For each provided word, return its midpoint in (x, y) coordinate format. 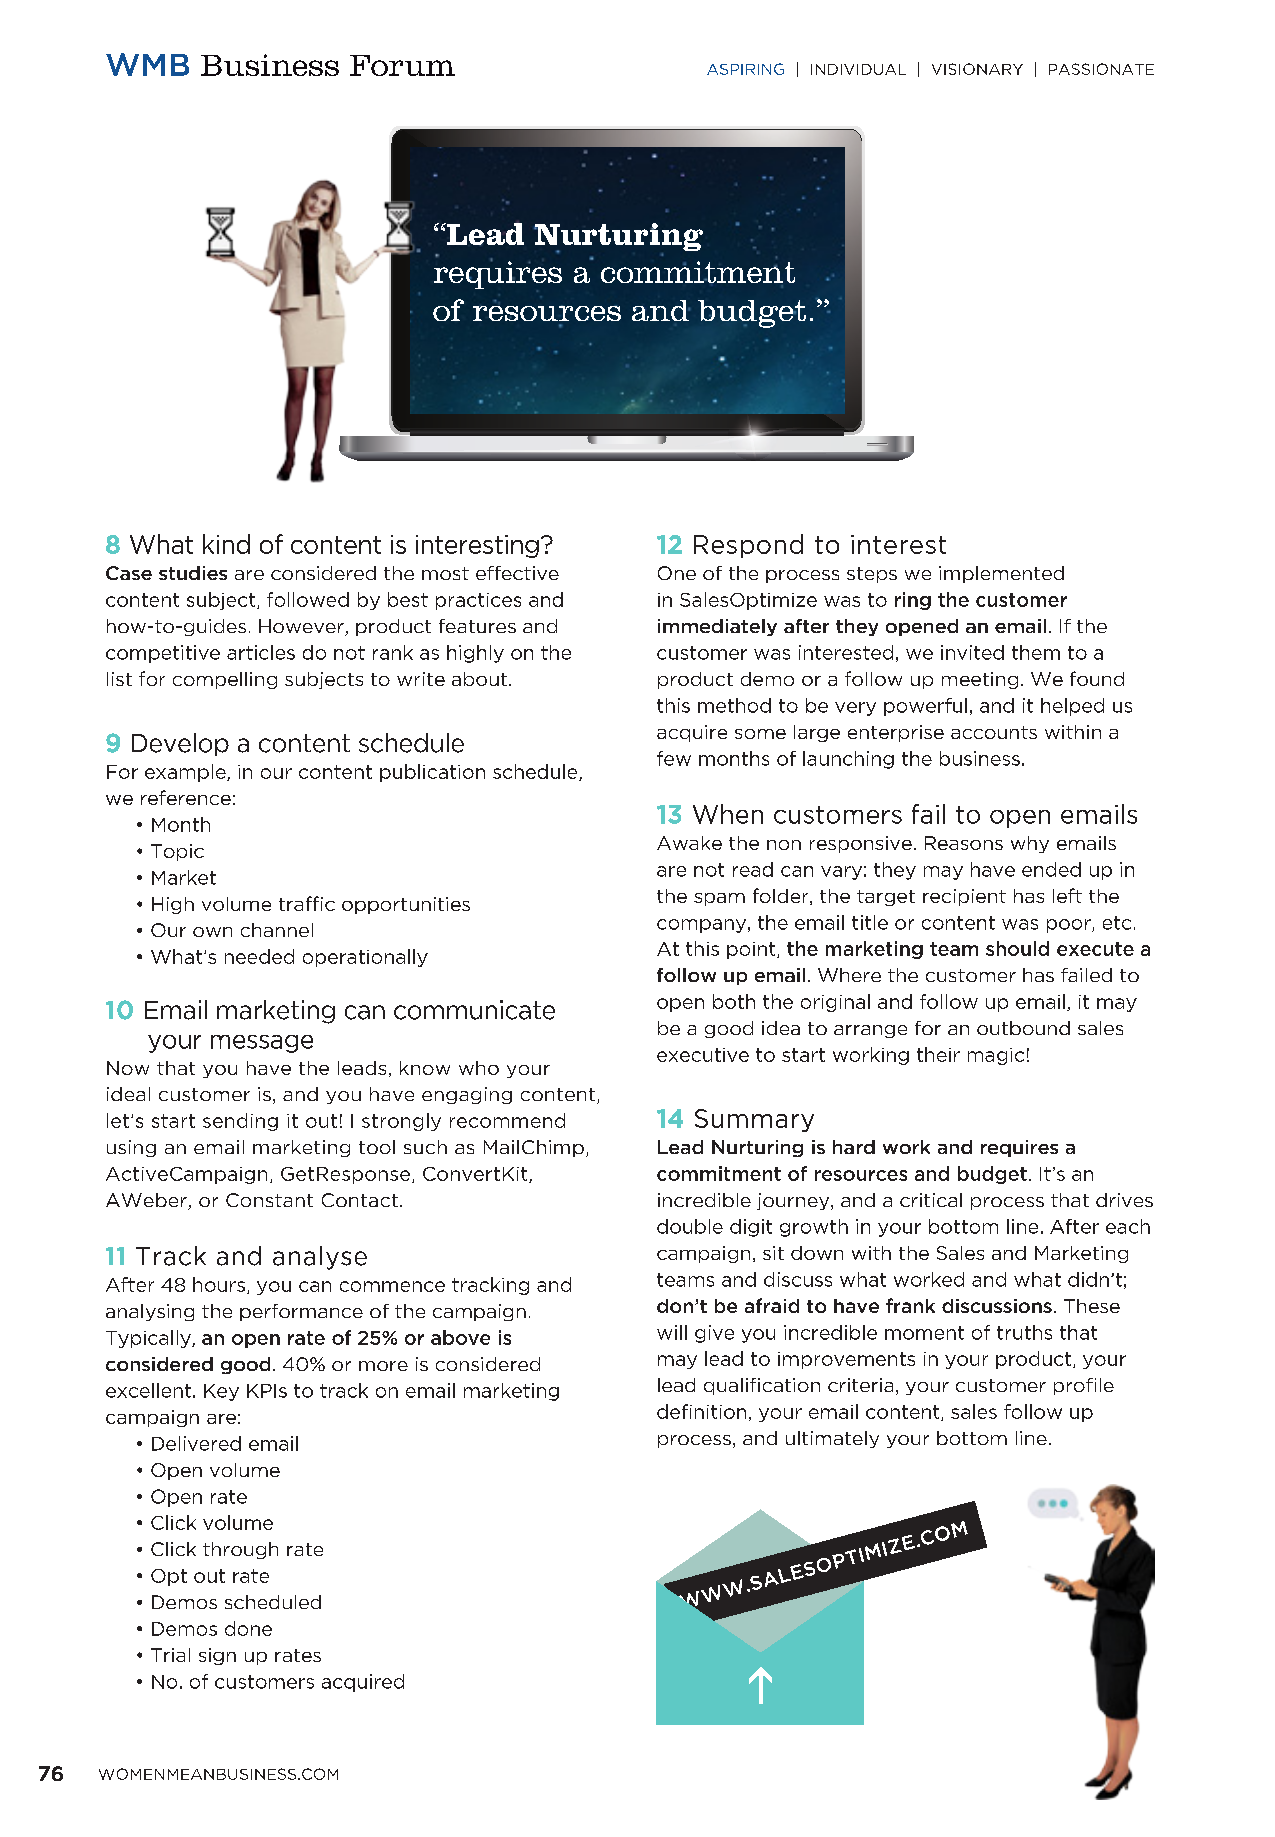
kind (226, 544)
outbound (1023, 1028)
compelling (225, 680)
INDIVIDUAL (858, 69)
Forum (402, 65)
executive (703, 1055)
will (672, 1332)
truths (1024, 1332)
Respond (748, 546)
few (674, 758)
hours (219, 1284)
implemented (1001, 574)
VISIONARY (977, 69)
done (248, 1628)
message (262, 1044)
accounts (994, 732)
